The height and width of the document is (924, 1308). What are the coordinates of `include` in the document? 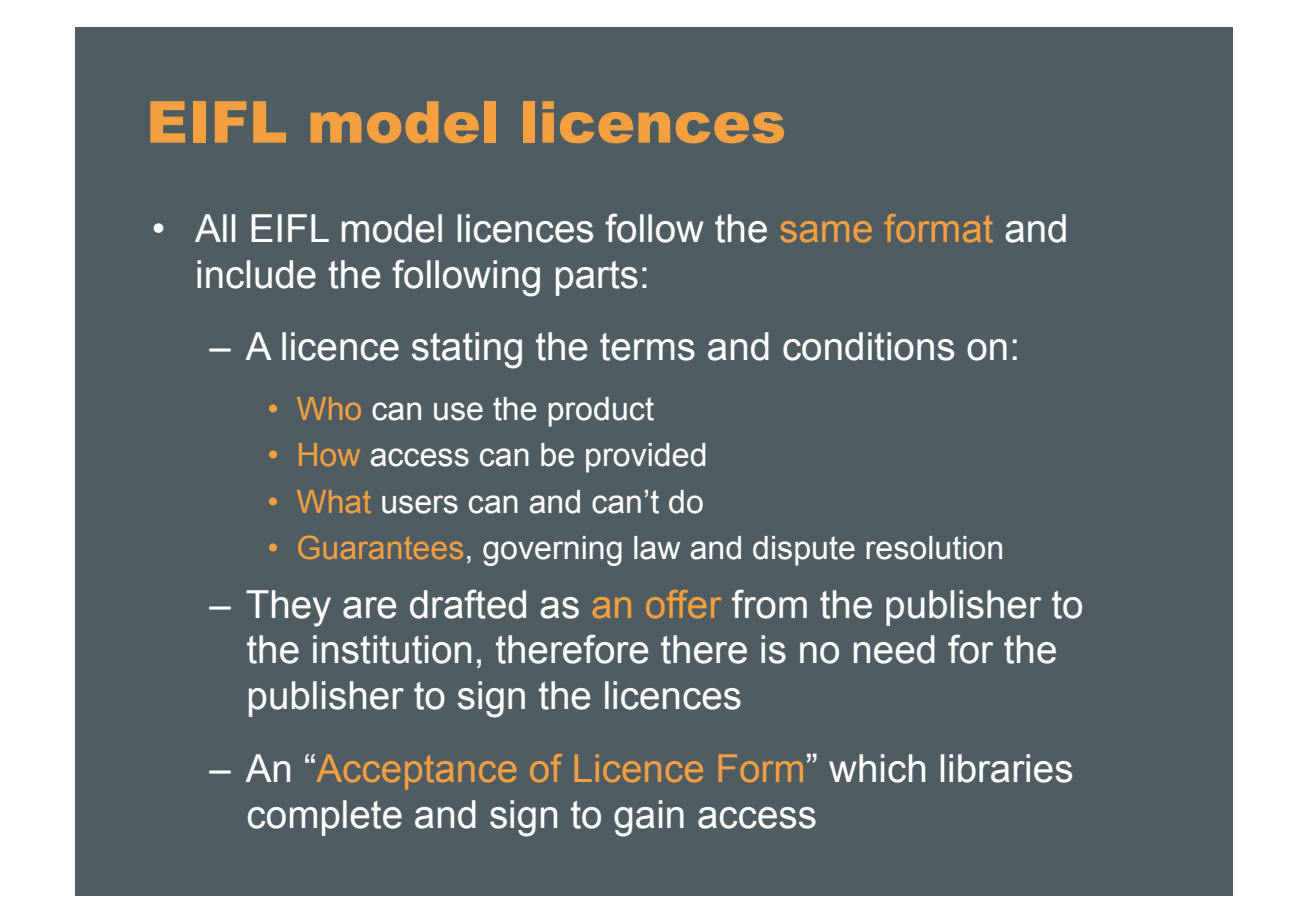 It's located at (256, 274).
